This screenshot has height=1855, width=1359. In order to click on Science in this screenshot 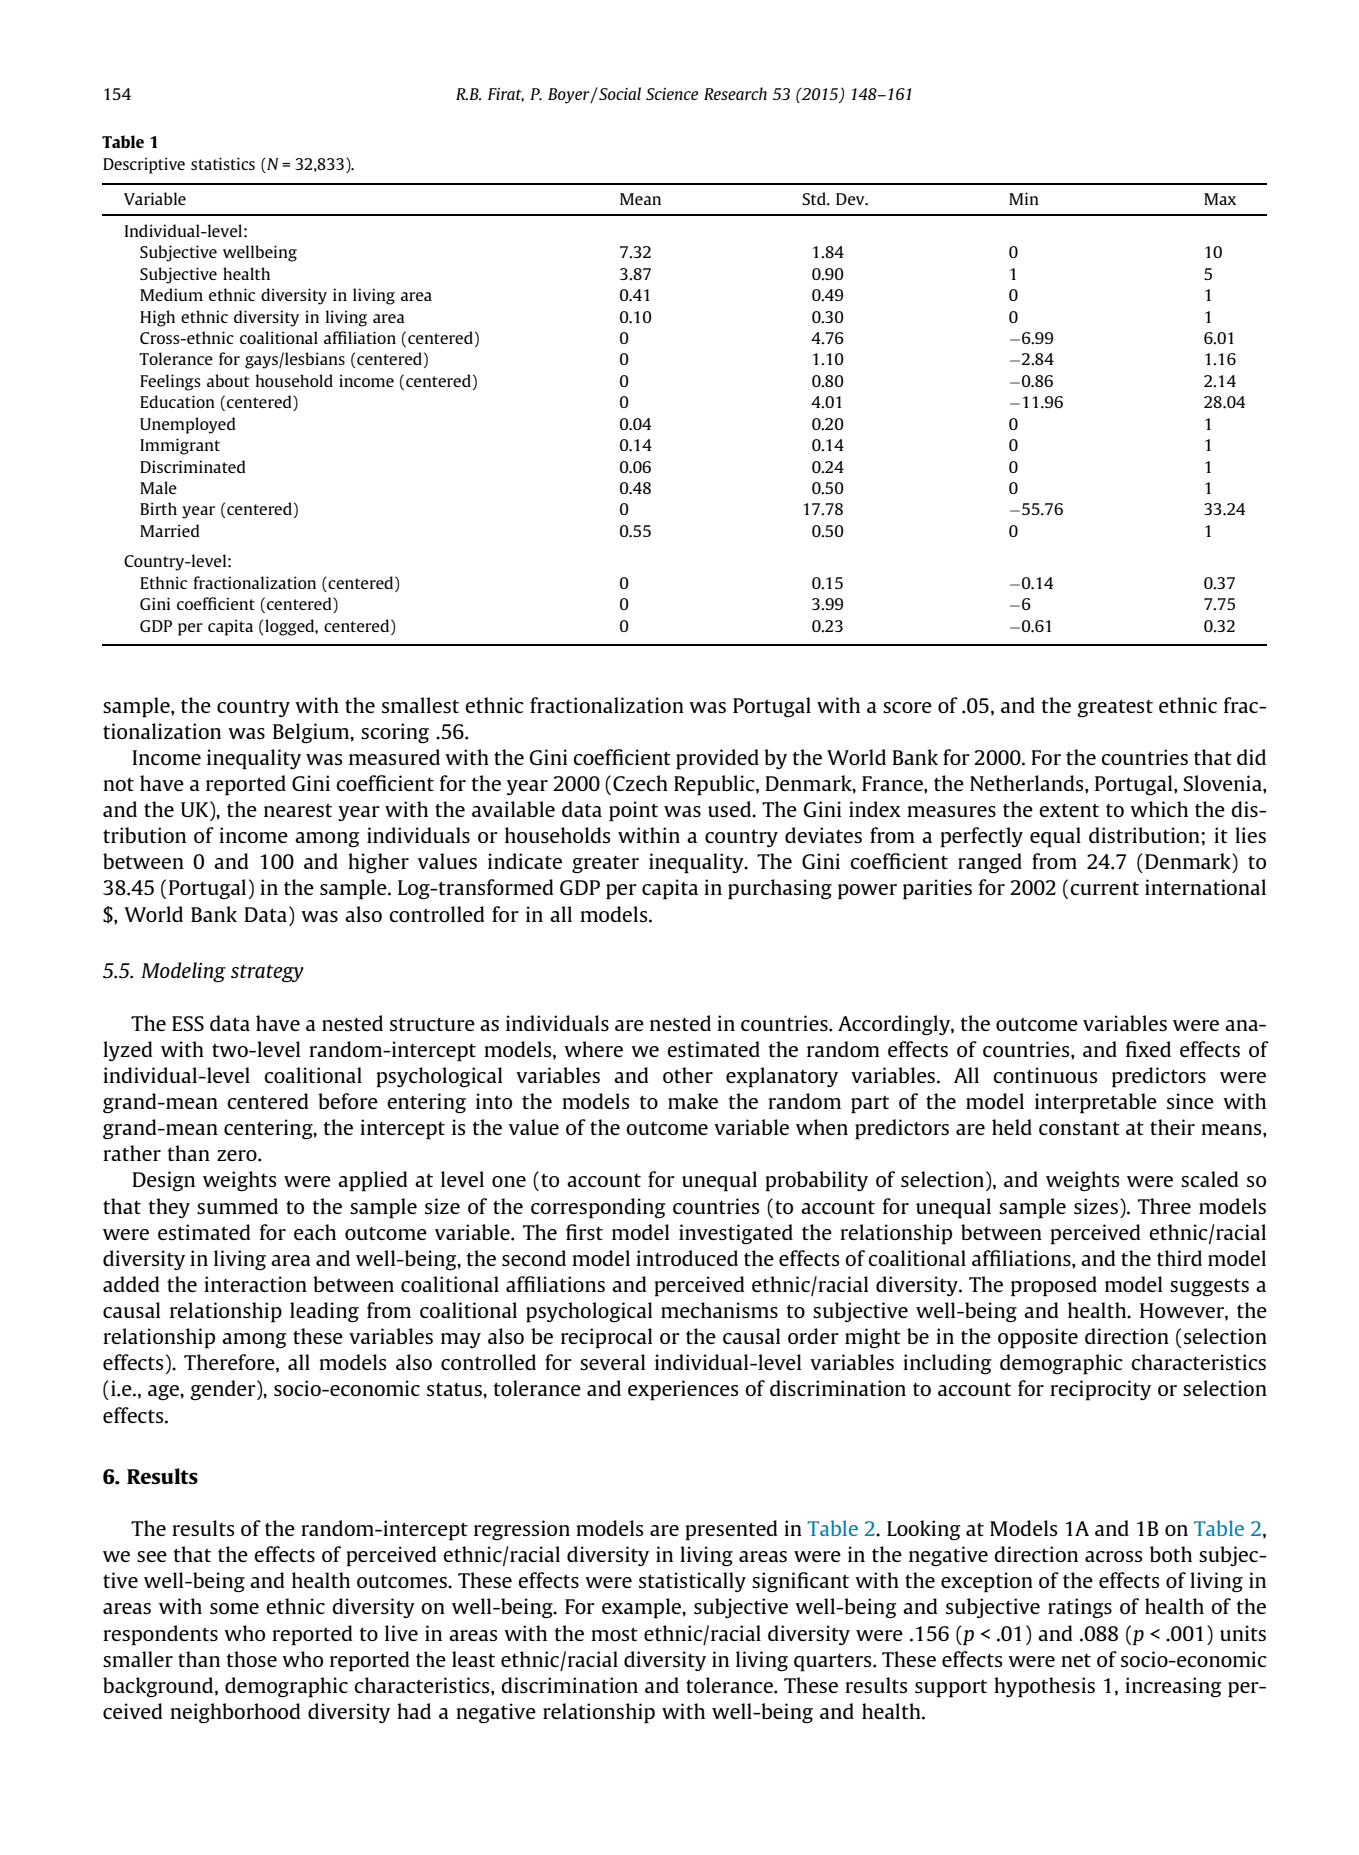, I will do `click(672, 94)`.
